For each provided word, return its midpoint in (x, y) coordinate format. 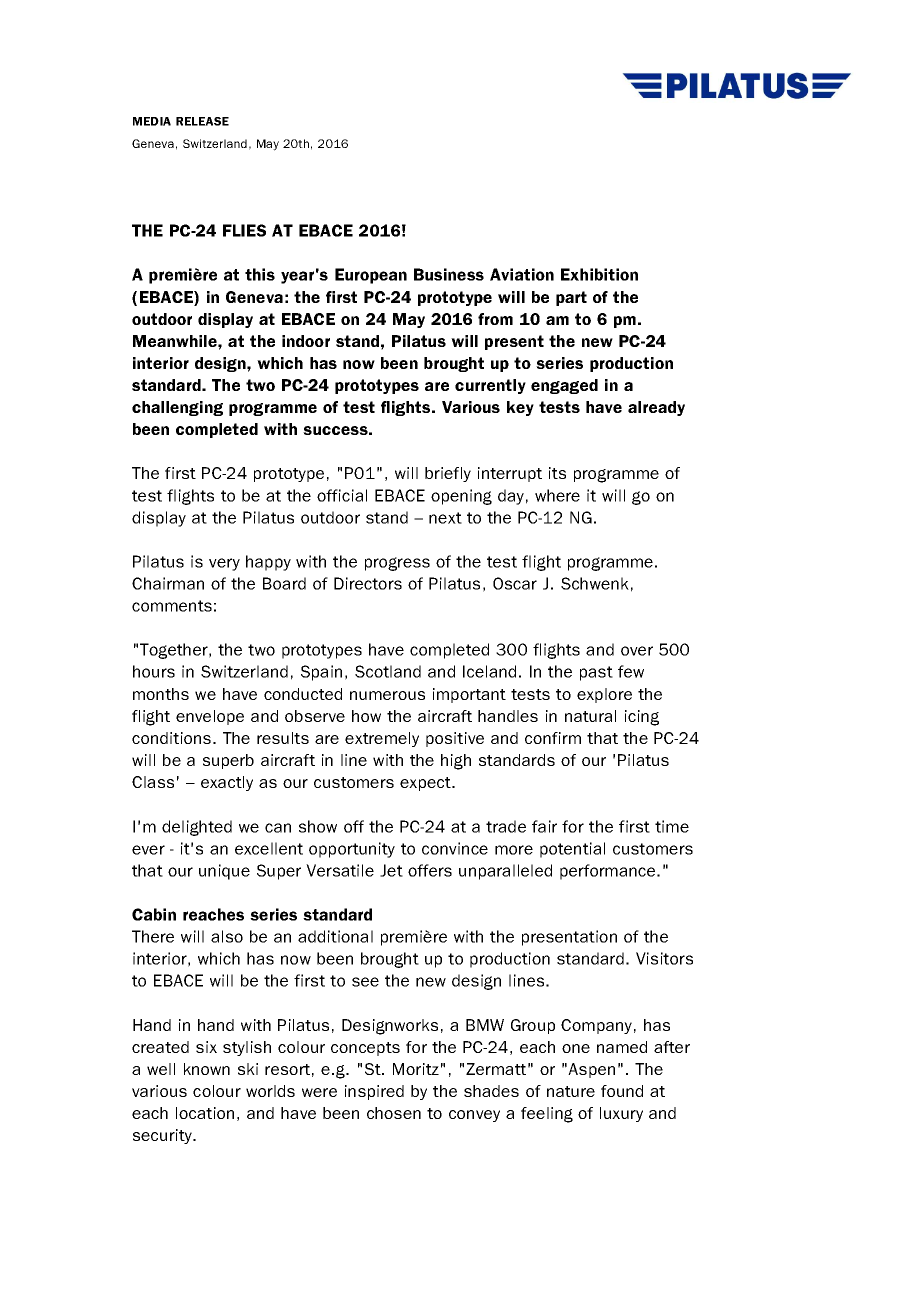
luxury (621, 1114)
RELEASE (202, 121)
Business (449, 274)
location (205, 1113)
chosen (394, 1113)
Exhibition (599, 274)
